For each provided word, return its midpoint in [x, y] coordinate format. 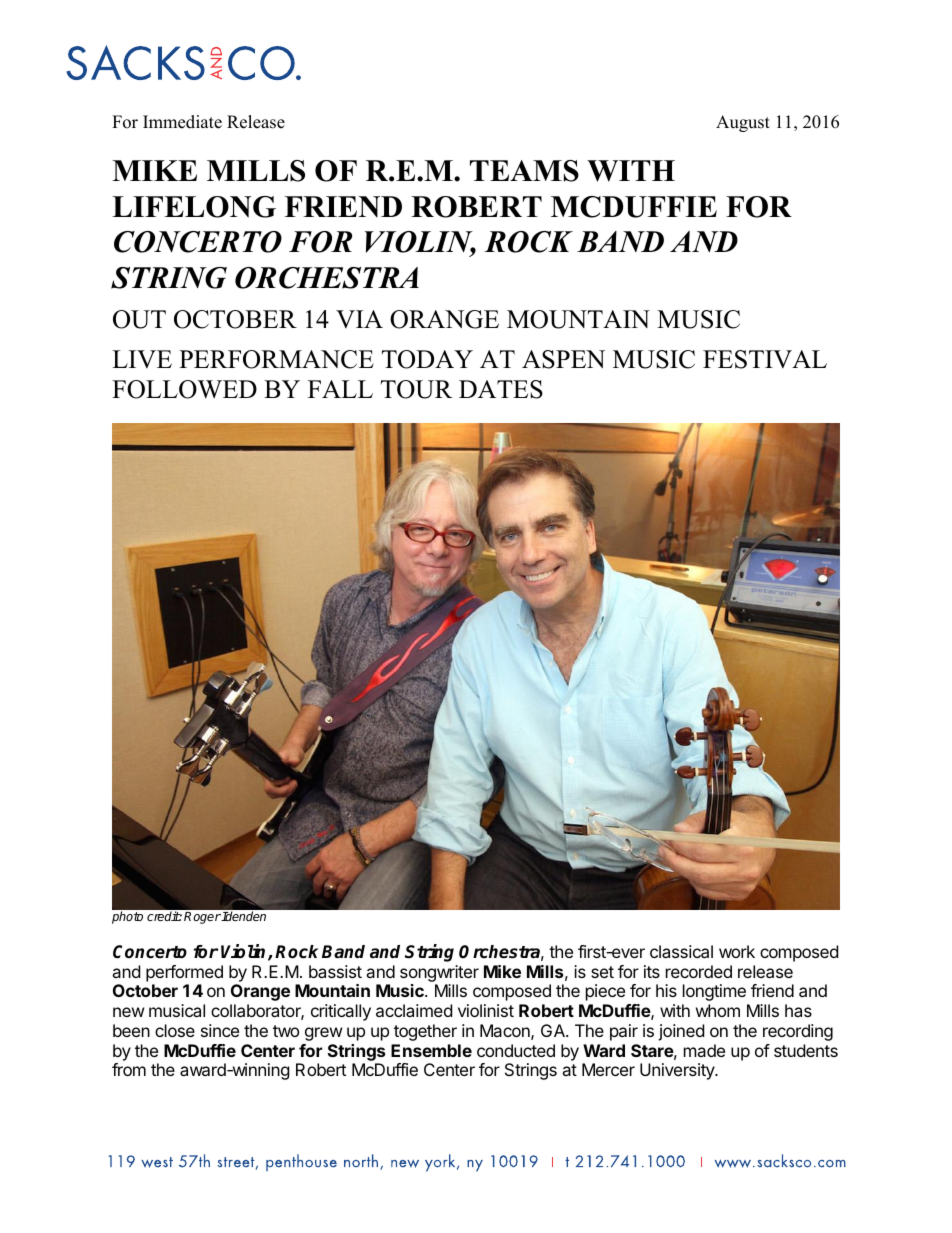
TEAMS [524, 171]
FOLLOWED [184, 389]
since [220, 1030]
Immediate [182, 122]
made [704, 1050]
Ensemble [431, 1050]
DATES [501, 389]
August [743, 123]
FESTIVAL [765, 359]
